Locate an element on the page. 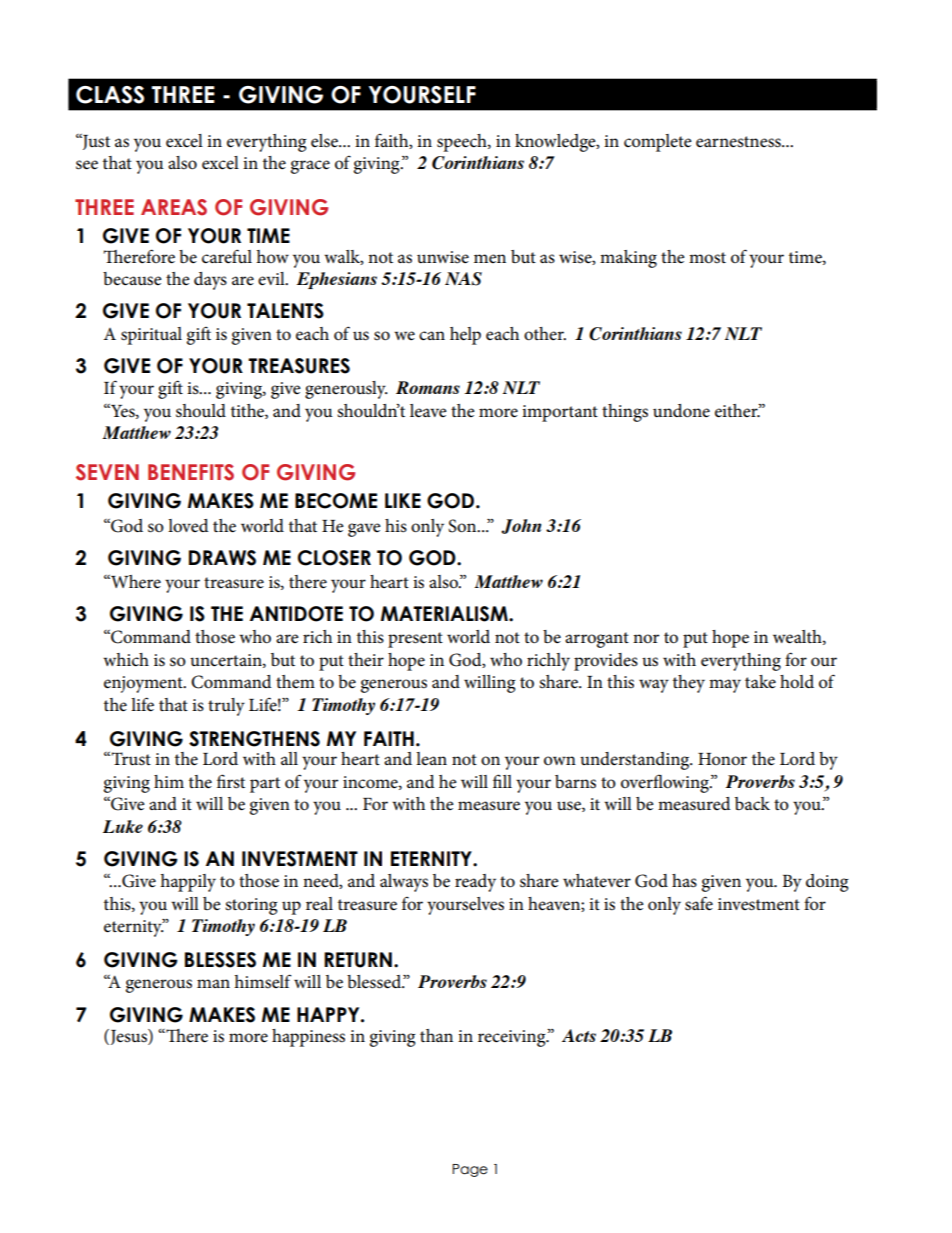 The height and width of the image is (1233, 952). speech is located at coordinates (463, 143).
